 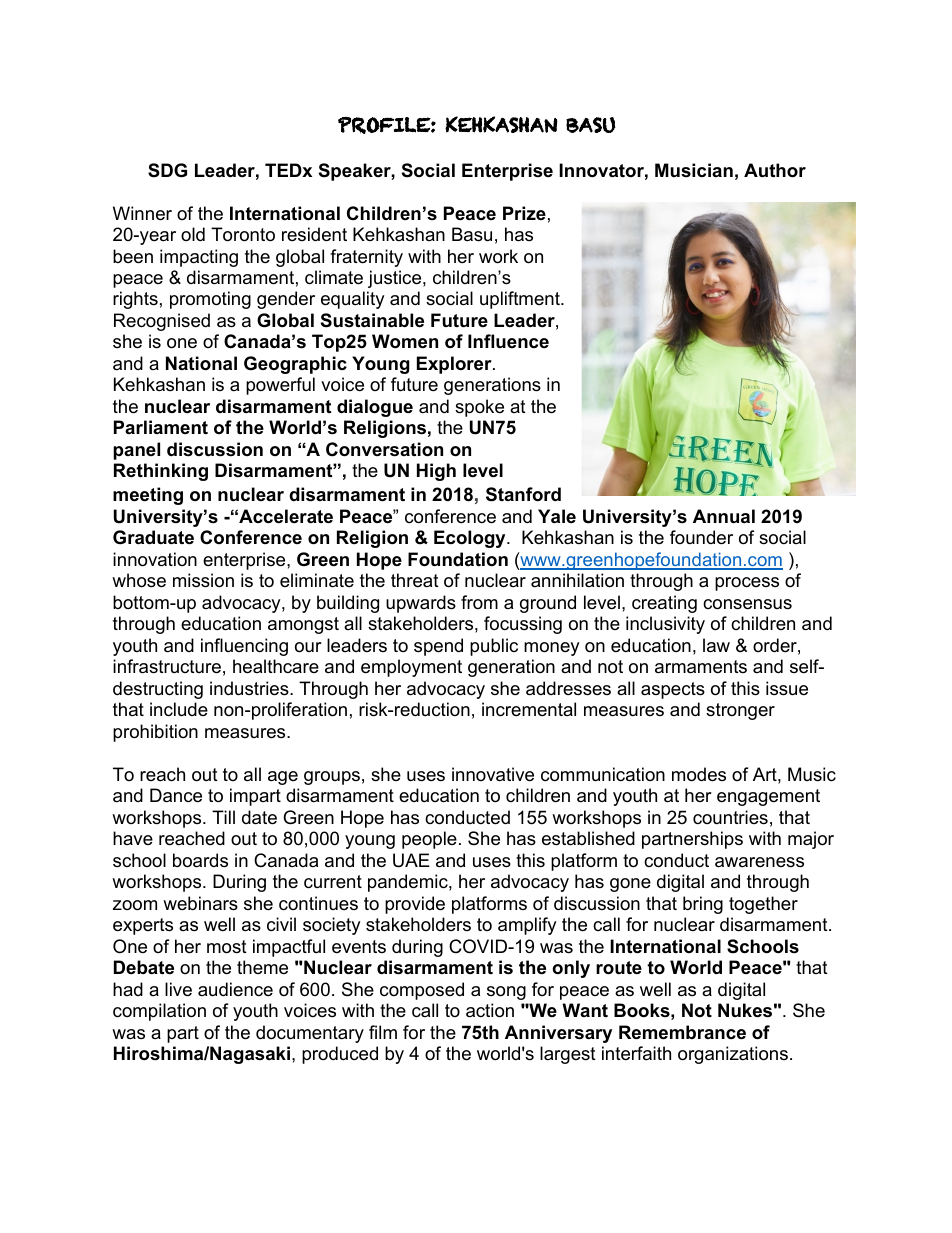 What do you see at coordinates (775, 170) in the image?
I see `Author` at bounding box center [775, 170].
